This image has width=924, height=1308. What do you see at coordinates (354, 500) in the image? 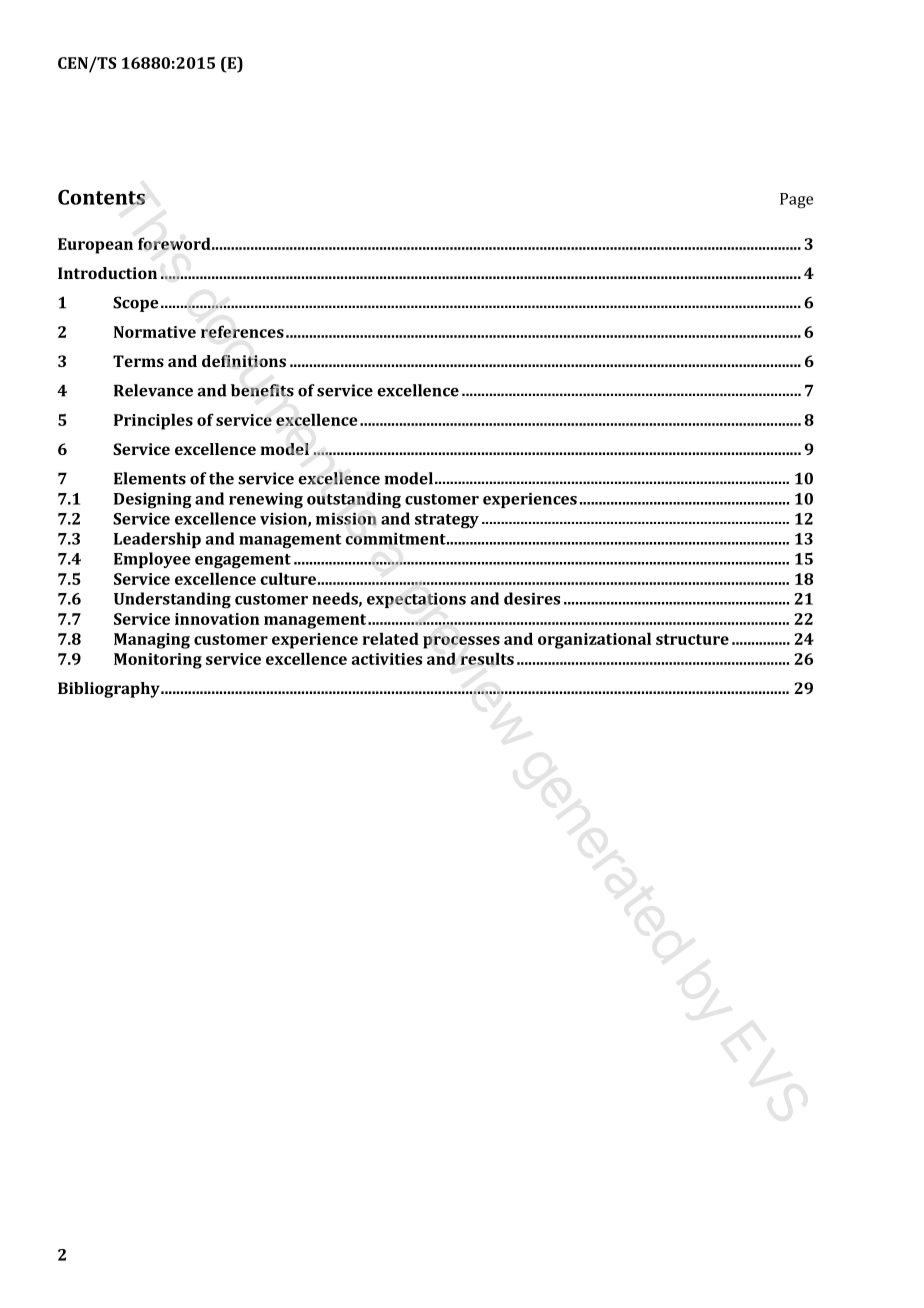
I see `outstanding` at bounding box center [354, 500].
